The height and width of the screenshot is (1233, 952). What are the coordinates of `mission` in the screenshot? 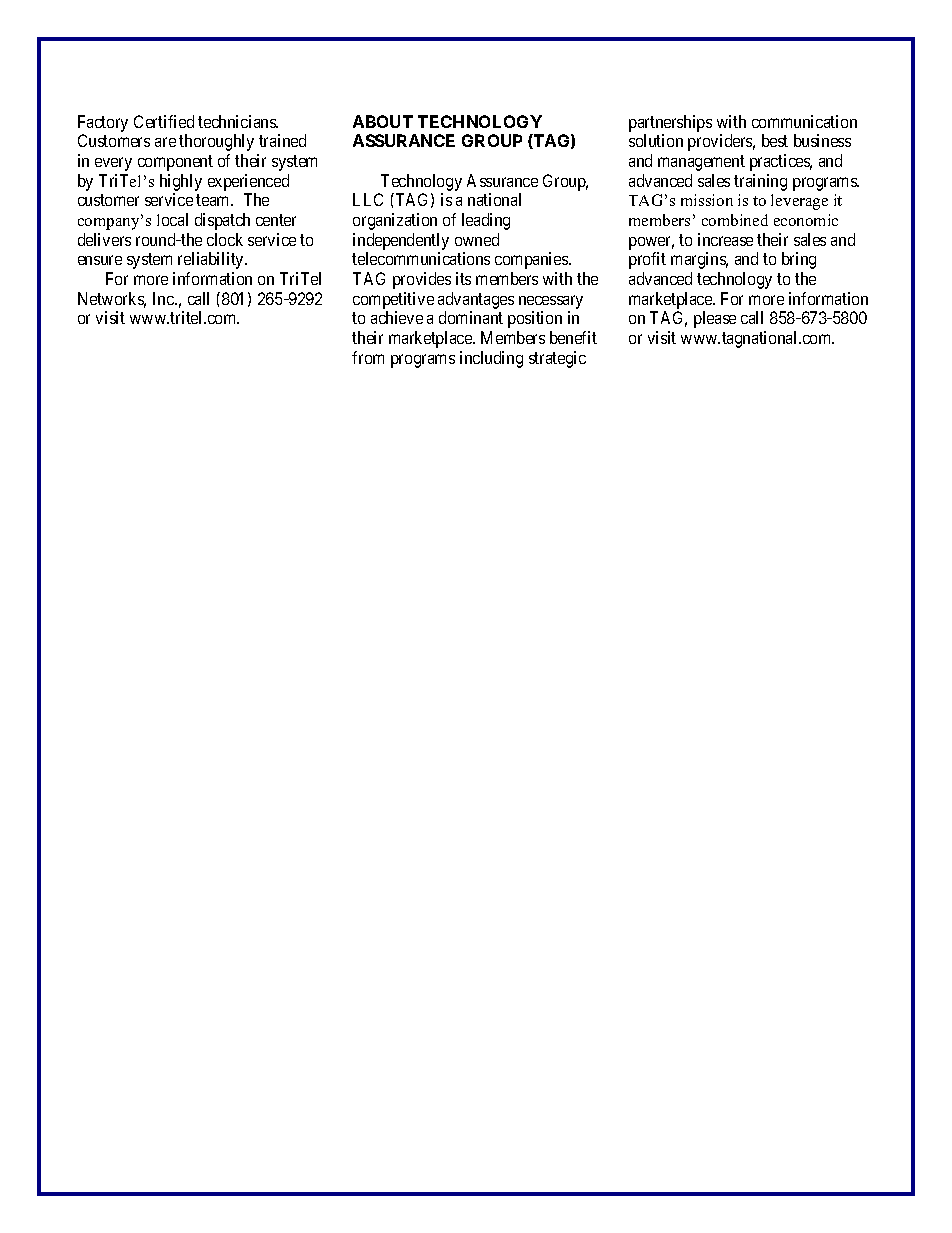 It's located at (707, 200).
